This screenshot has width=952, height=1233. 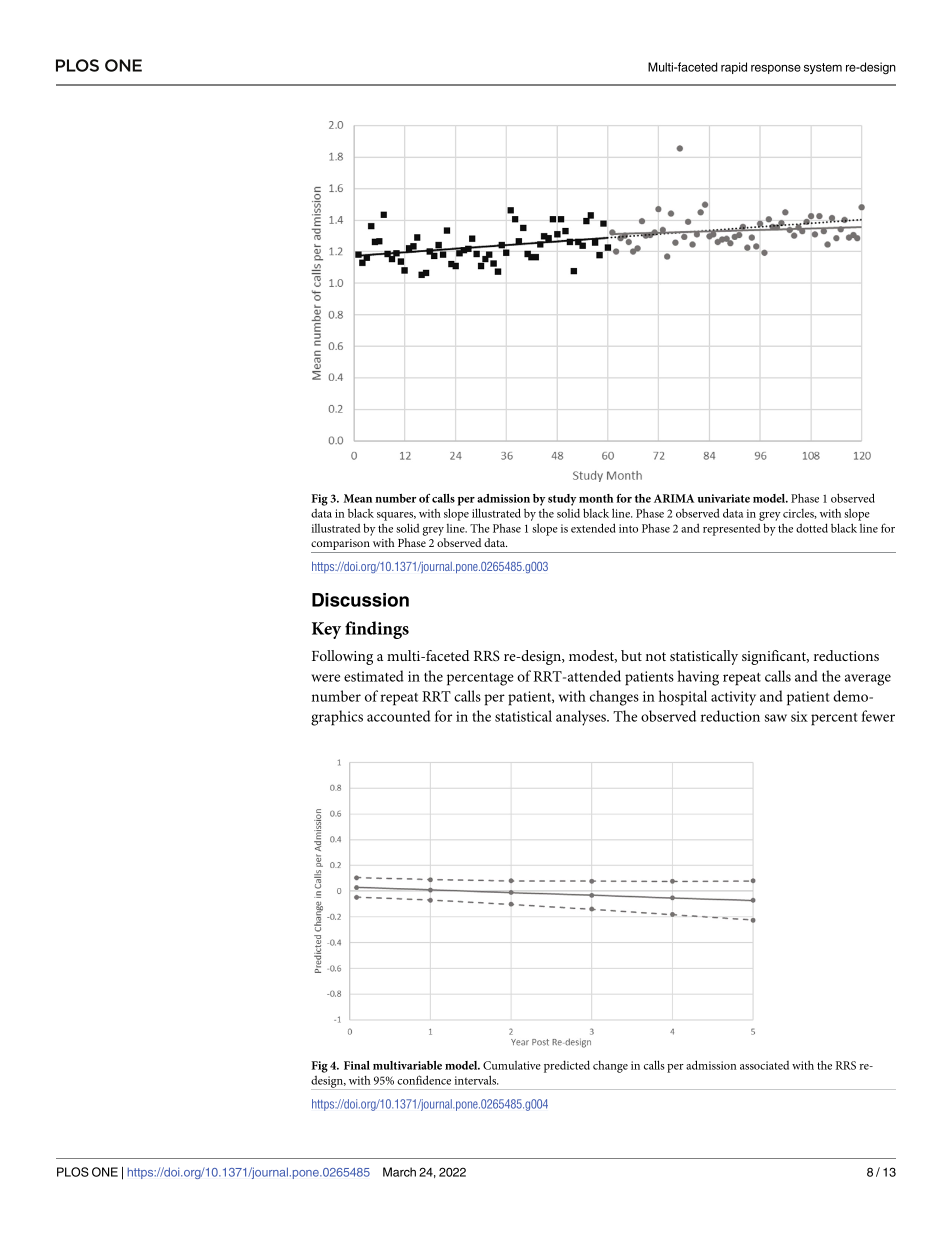 I want to click on significant, so click(x=775, y=657).
